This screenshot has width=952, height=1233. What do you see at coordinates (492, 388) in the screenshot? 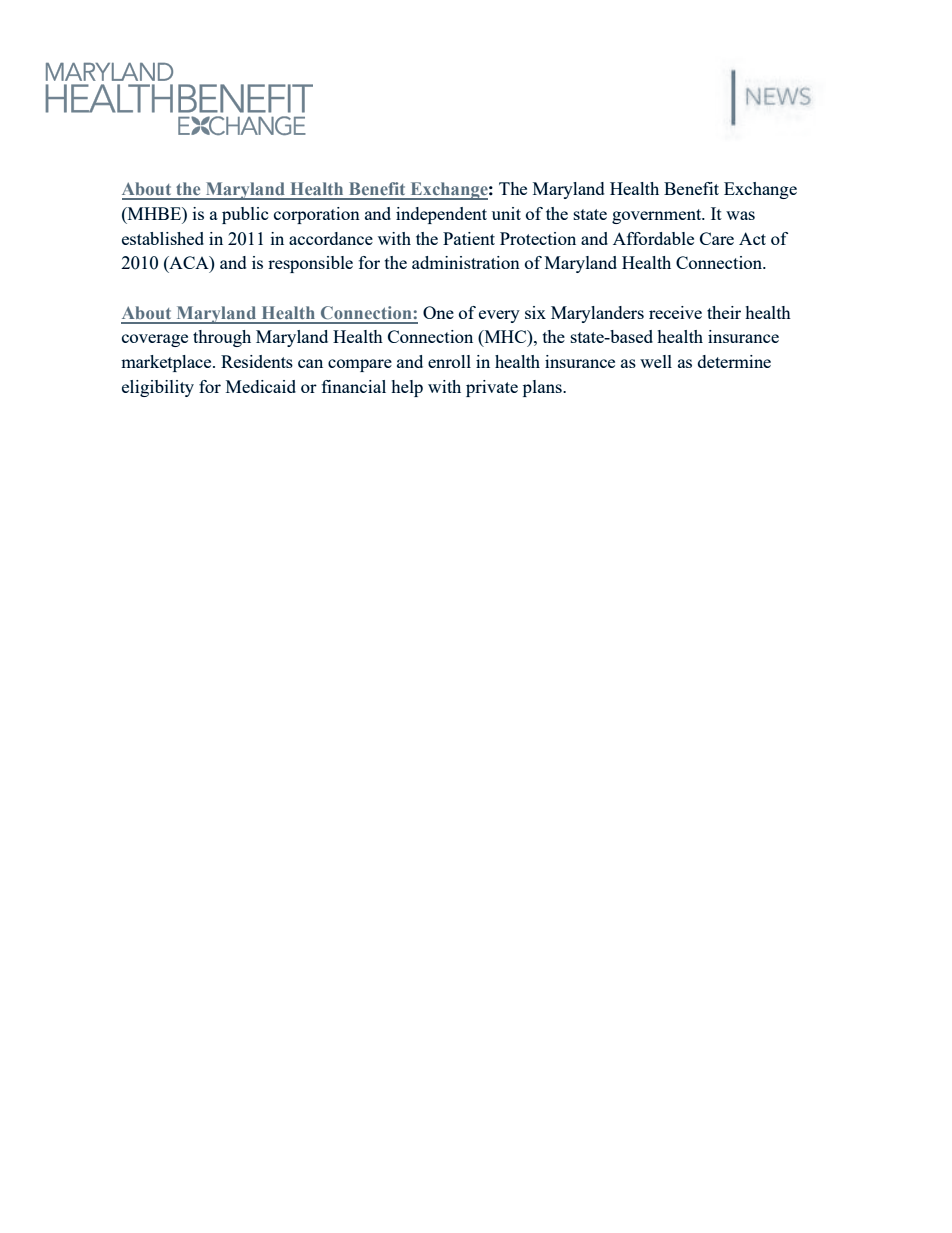
I see `private` at bounding box center [492, 388].
